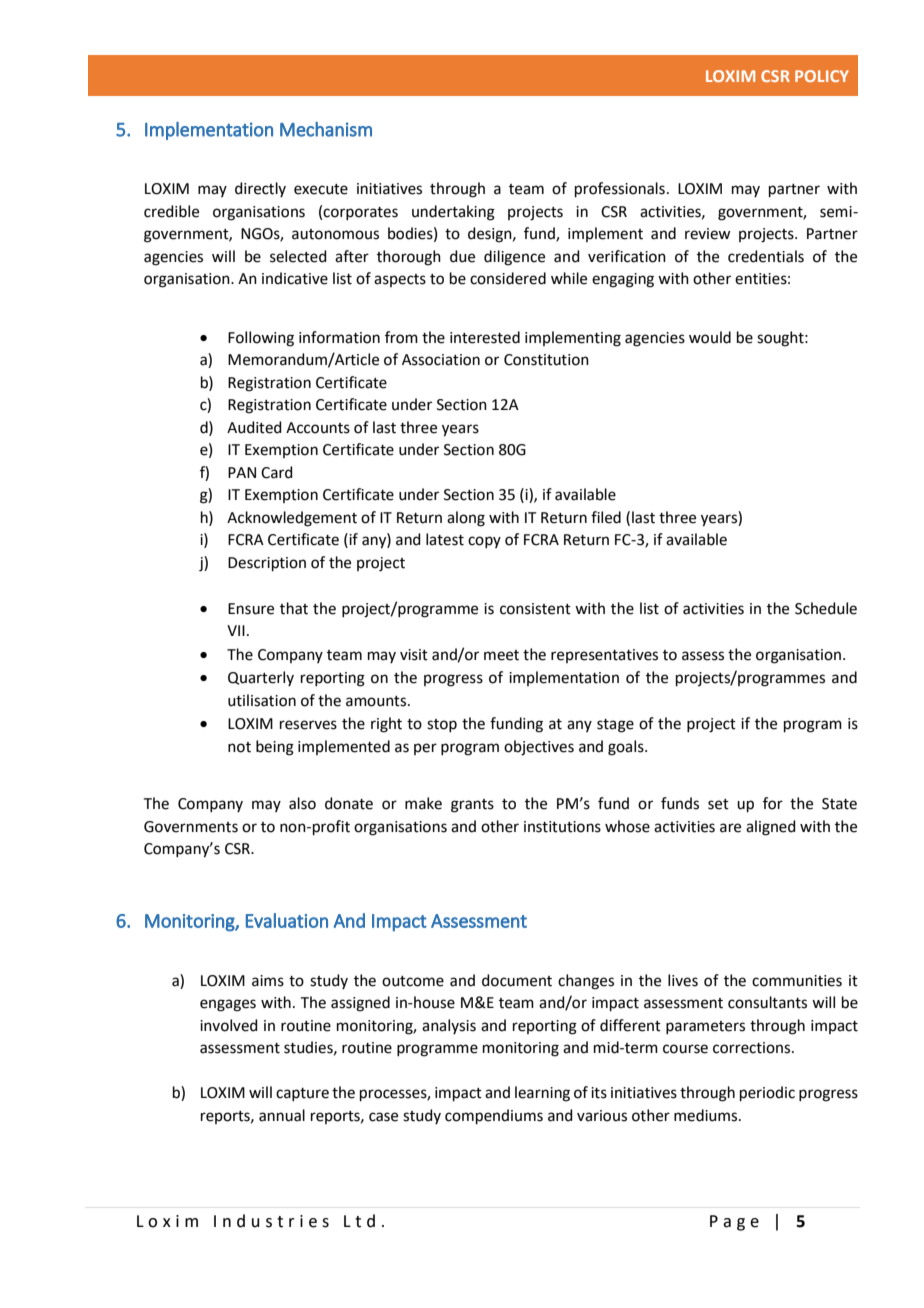 This screenshot has width=924, height=1308. I want to click on Mechanism, so click(326, 129).
